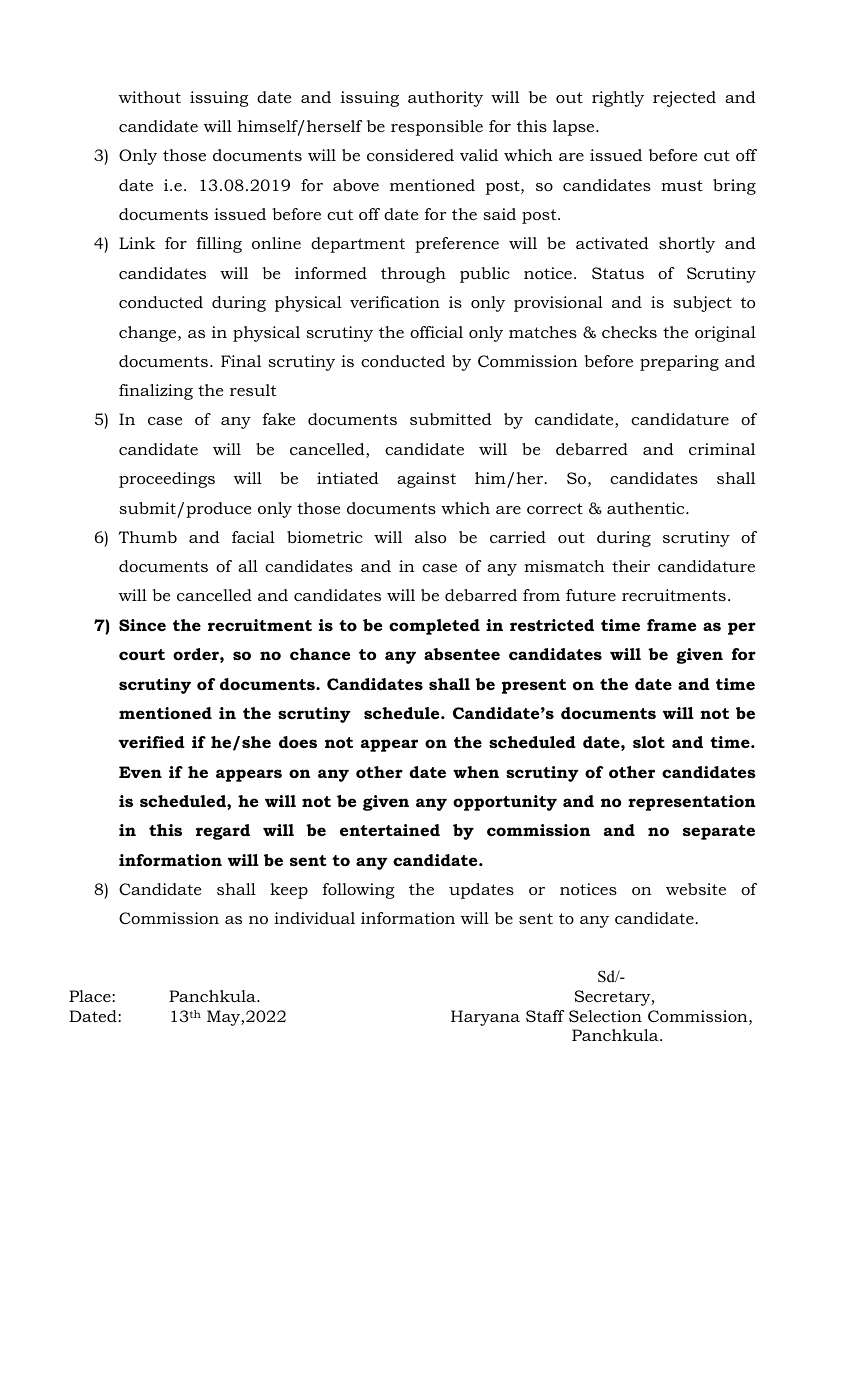 The width and height of the screenshot is (849, 1400). I want to click on without, so click(150, 97).
